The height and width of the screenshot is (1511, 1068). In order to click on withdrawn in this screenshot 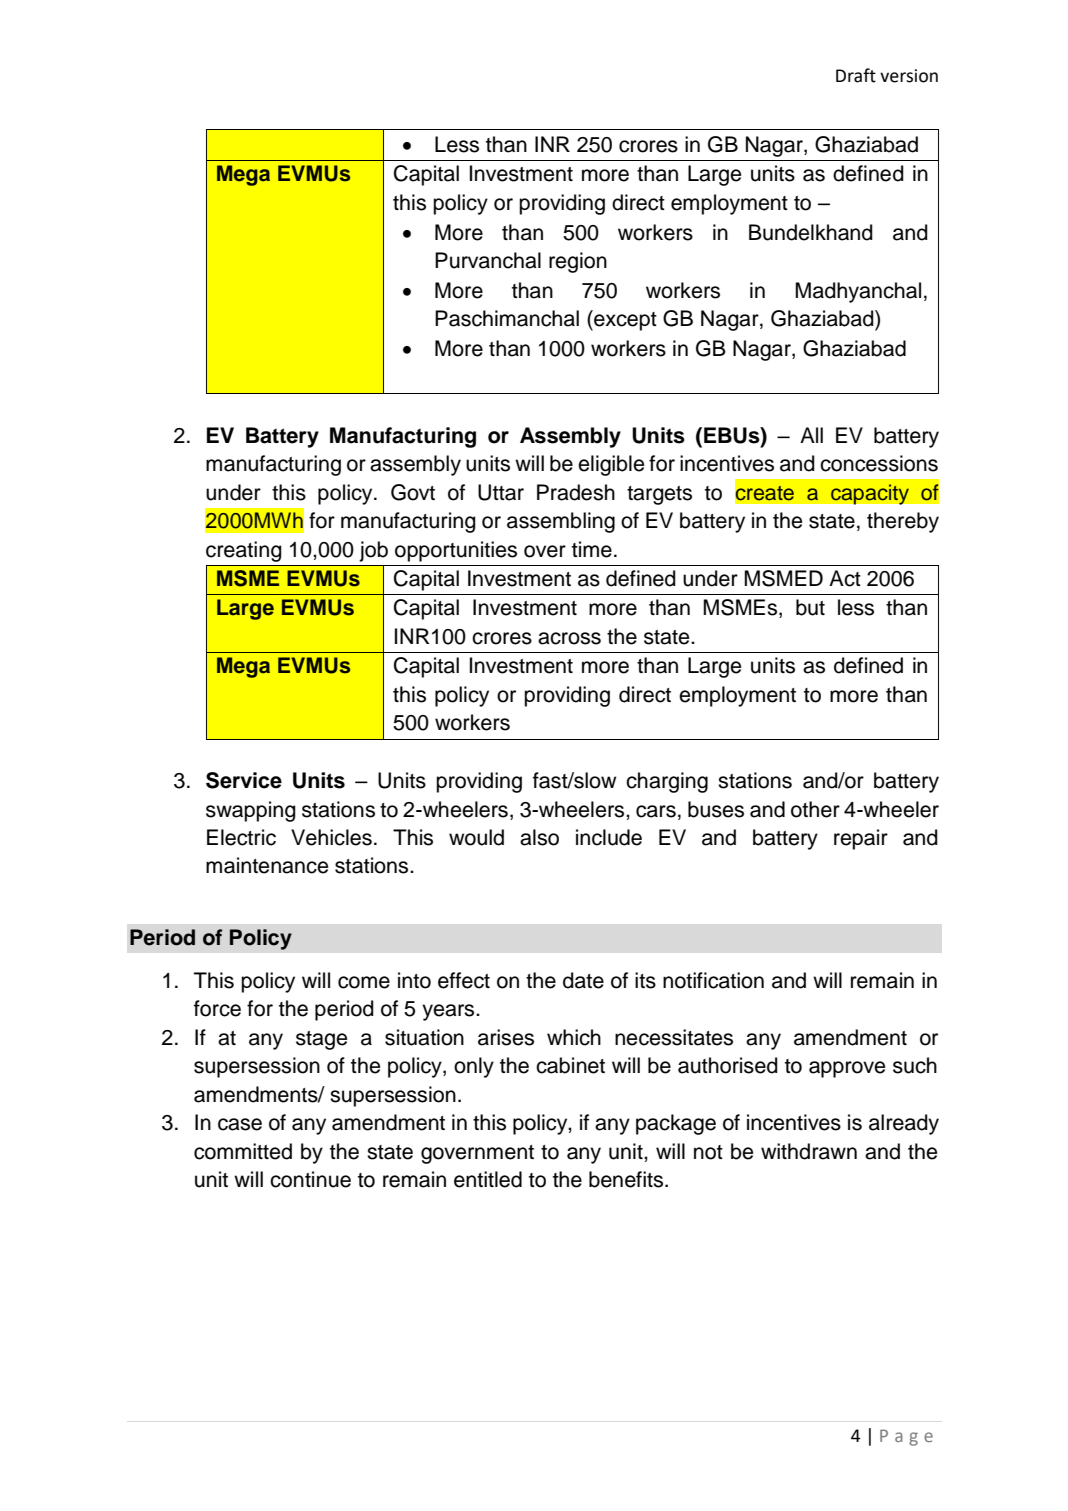, I will do `click(809, 1151)`.
